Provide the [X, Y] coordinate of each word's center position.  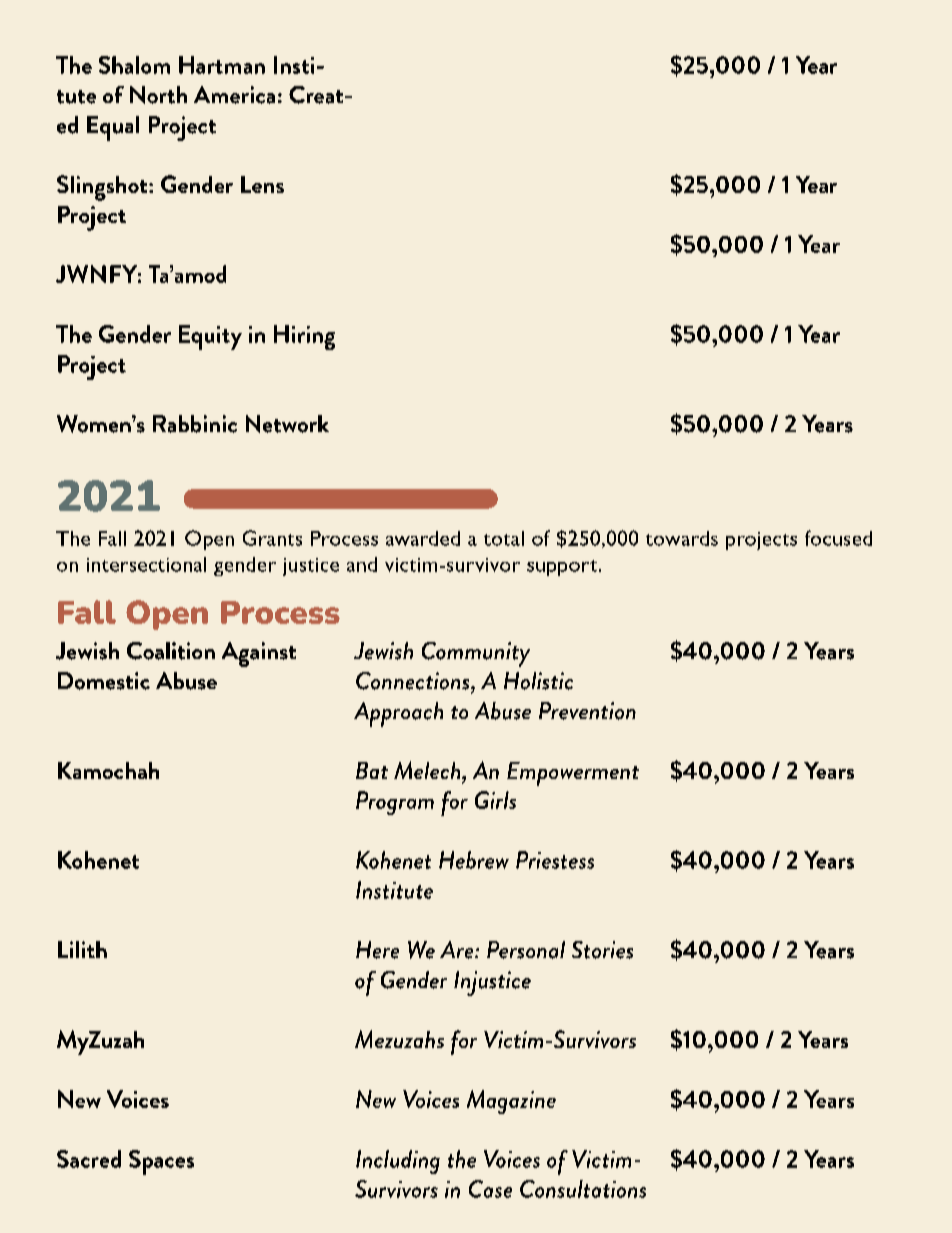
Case [490, 1189]
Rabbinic [195, 424]
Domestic [104, 681]
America [234, 95]
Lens [262, 184]
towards [682, 538]
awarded [423, 538]
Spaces [161, 1162]
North [158, 95]
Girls [495, 800]
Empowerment [573, 774]
